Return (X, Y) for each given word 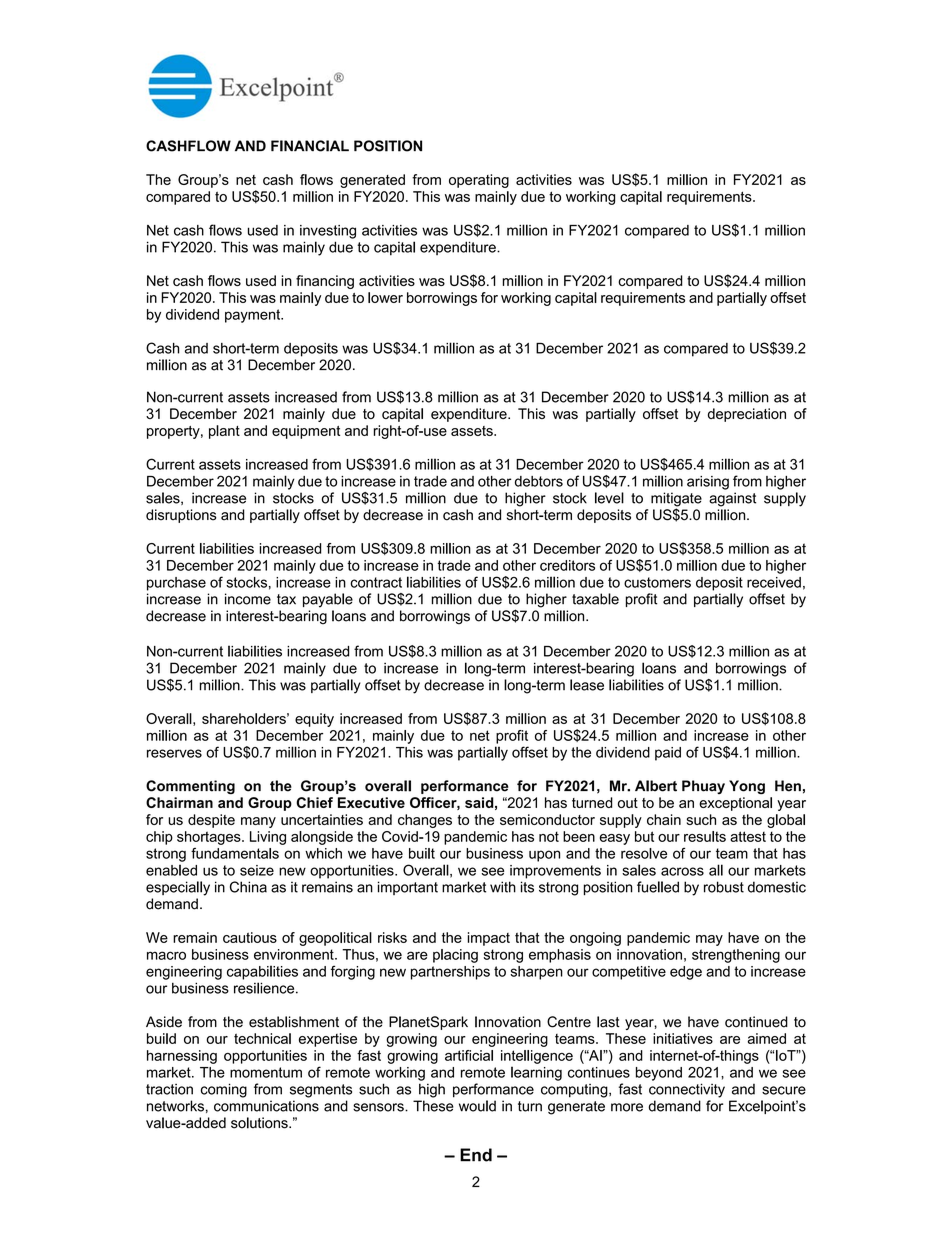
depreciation (747, 415)
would (477, 1106)
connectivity (687, 1090)
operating (479, 181)
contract (376, 582)
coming (224, 1090)
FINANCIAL (310, 146)
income (248, 599)
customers (657, 582)
